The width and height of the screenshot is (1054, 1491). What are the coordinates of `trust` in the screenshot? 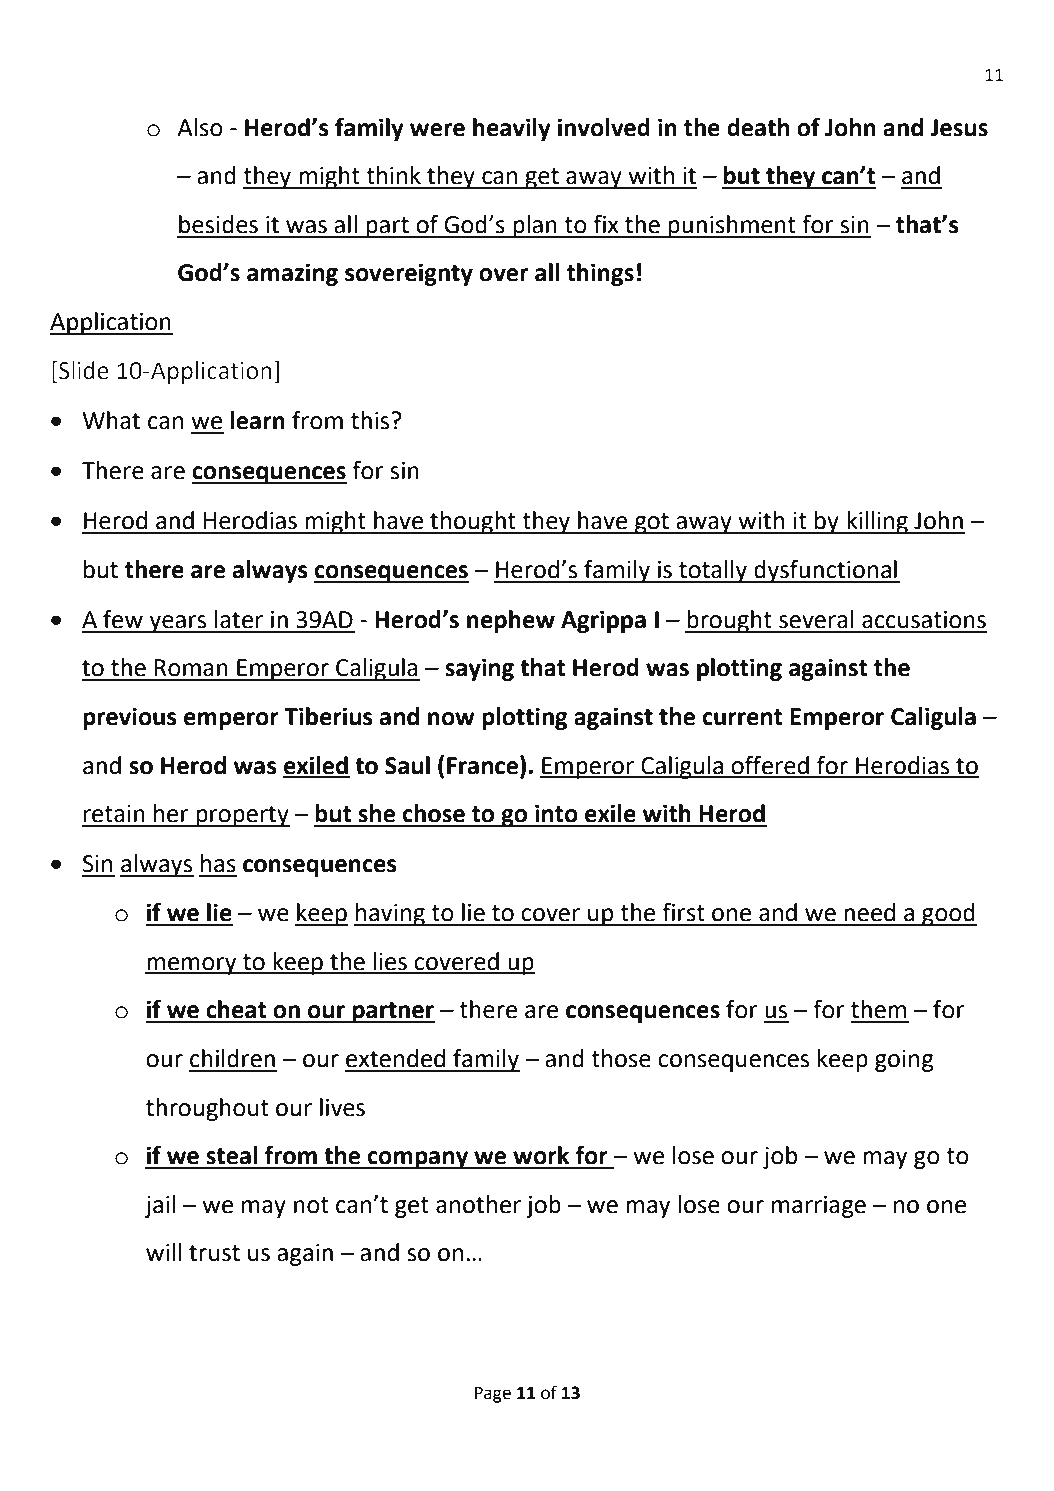 It's located at (214, 1253).
